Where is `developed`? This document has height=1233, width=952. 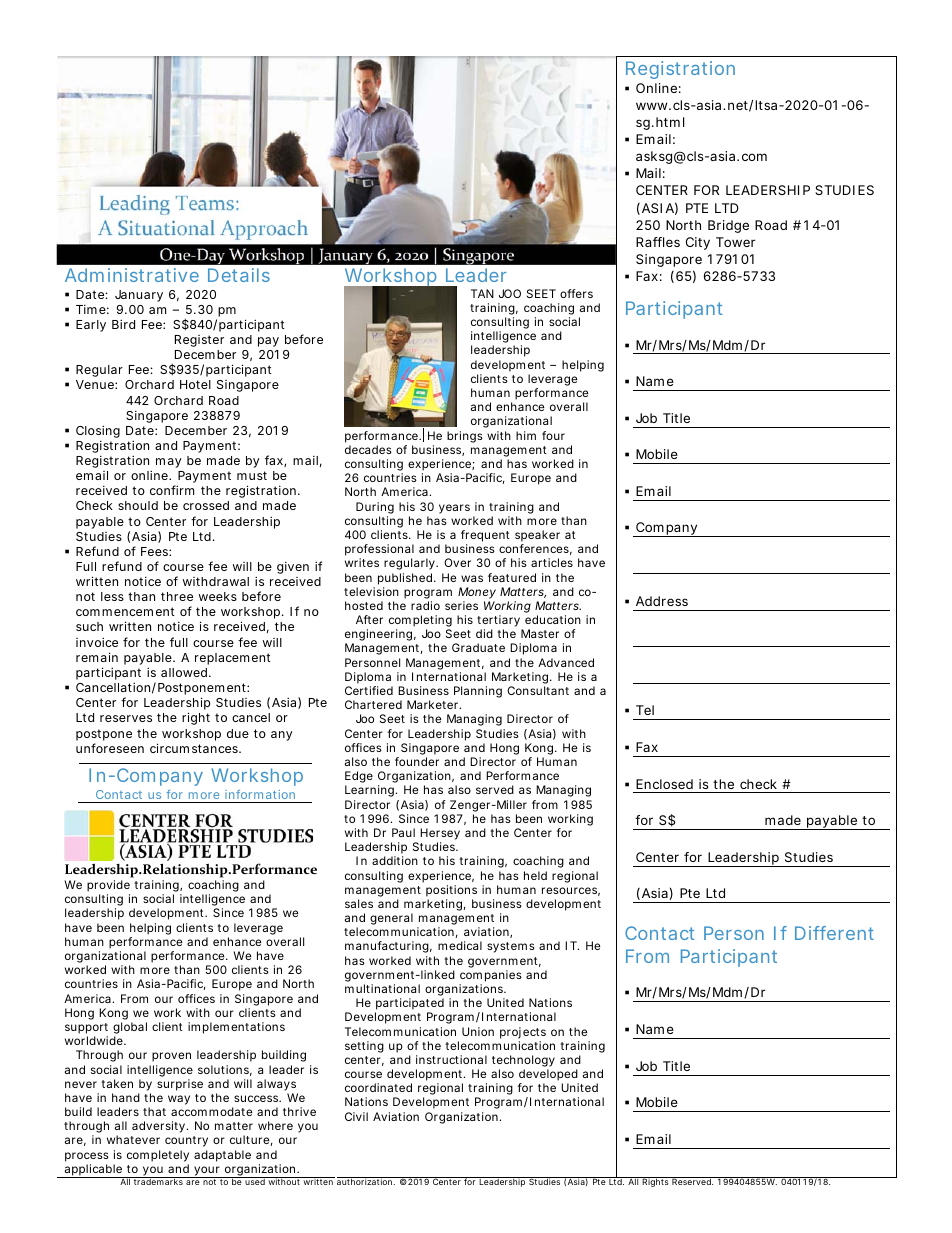
developed is located at coordinates (549, 1076).
